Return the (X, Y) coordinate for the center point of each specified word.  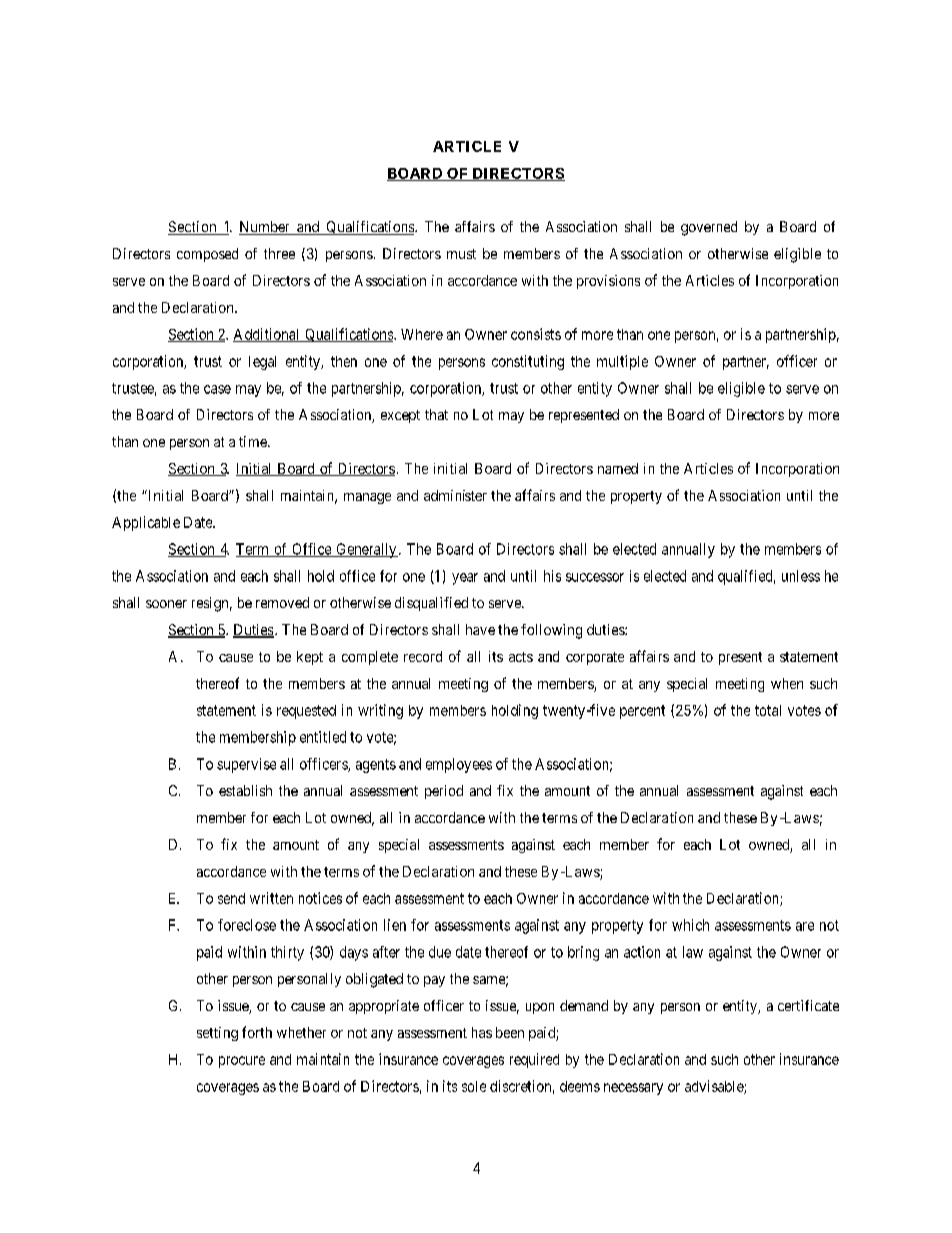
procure (242, 1062)
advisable (715, 1087)
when (787, 683)
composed (207, 255)
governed (709, 228)
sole (474, 1086)
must (461, 254)
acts (521, 657)
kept (310, 658)
